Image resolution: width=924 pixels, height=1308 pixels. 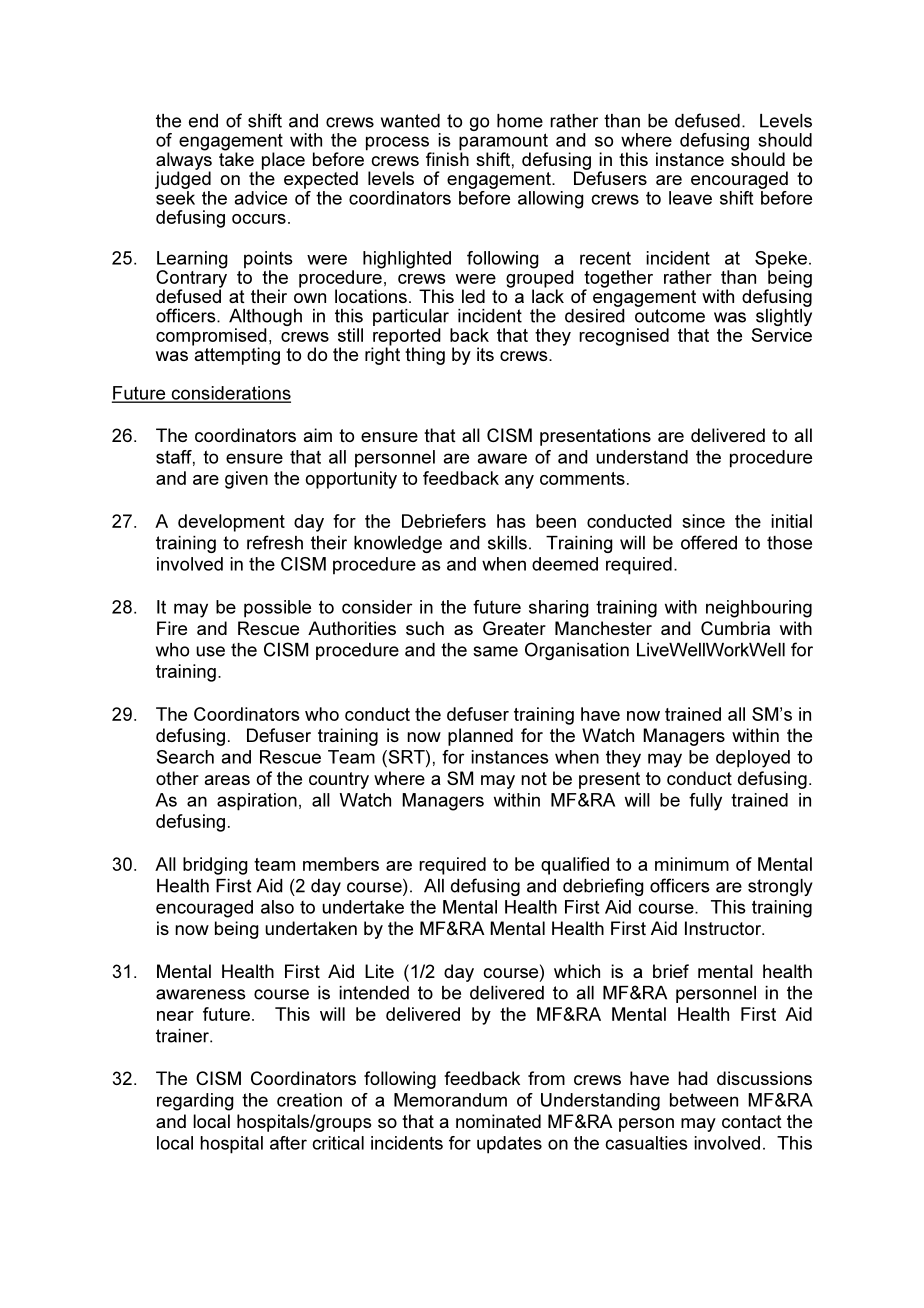 What do you see at coordinates (690, 198) in the screenshot?
I see `leave` at bounding box center [690, 198].
